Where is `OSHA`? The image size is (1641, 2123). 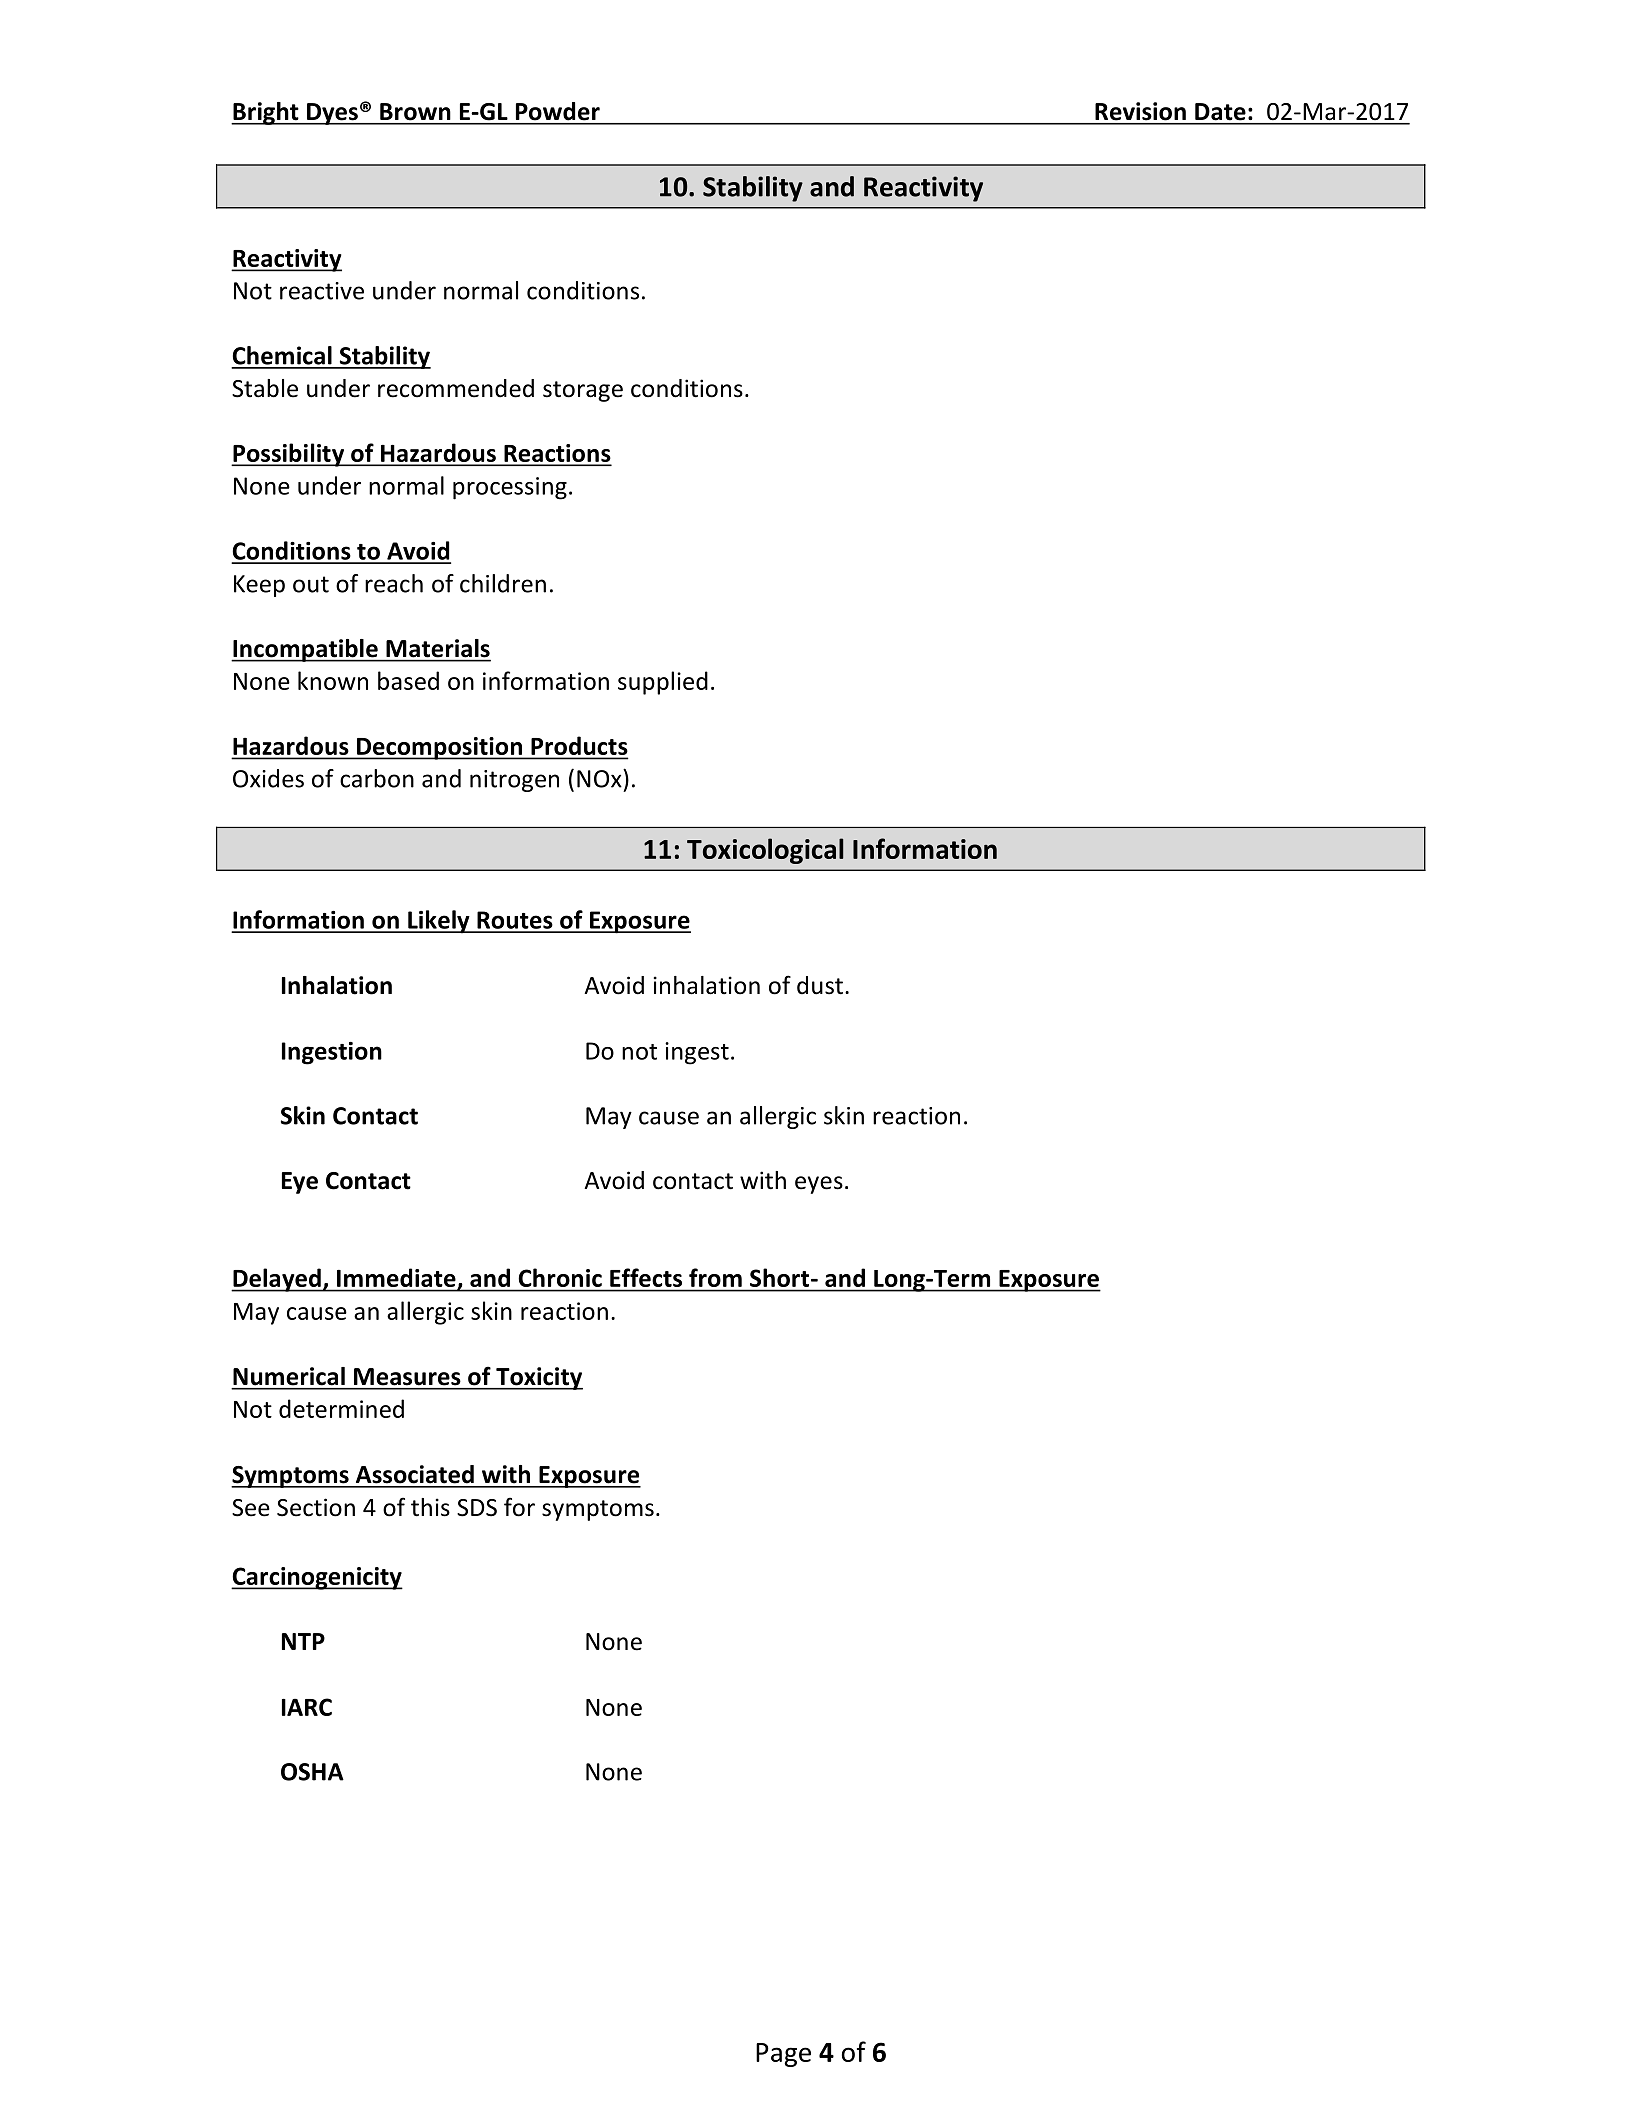 OSHA is located at coordinates (312, 1772).
